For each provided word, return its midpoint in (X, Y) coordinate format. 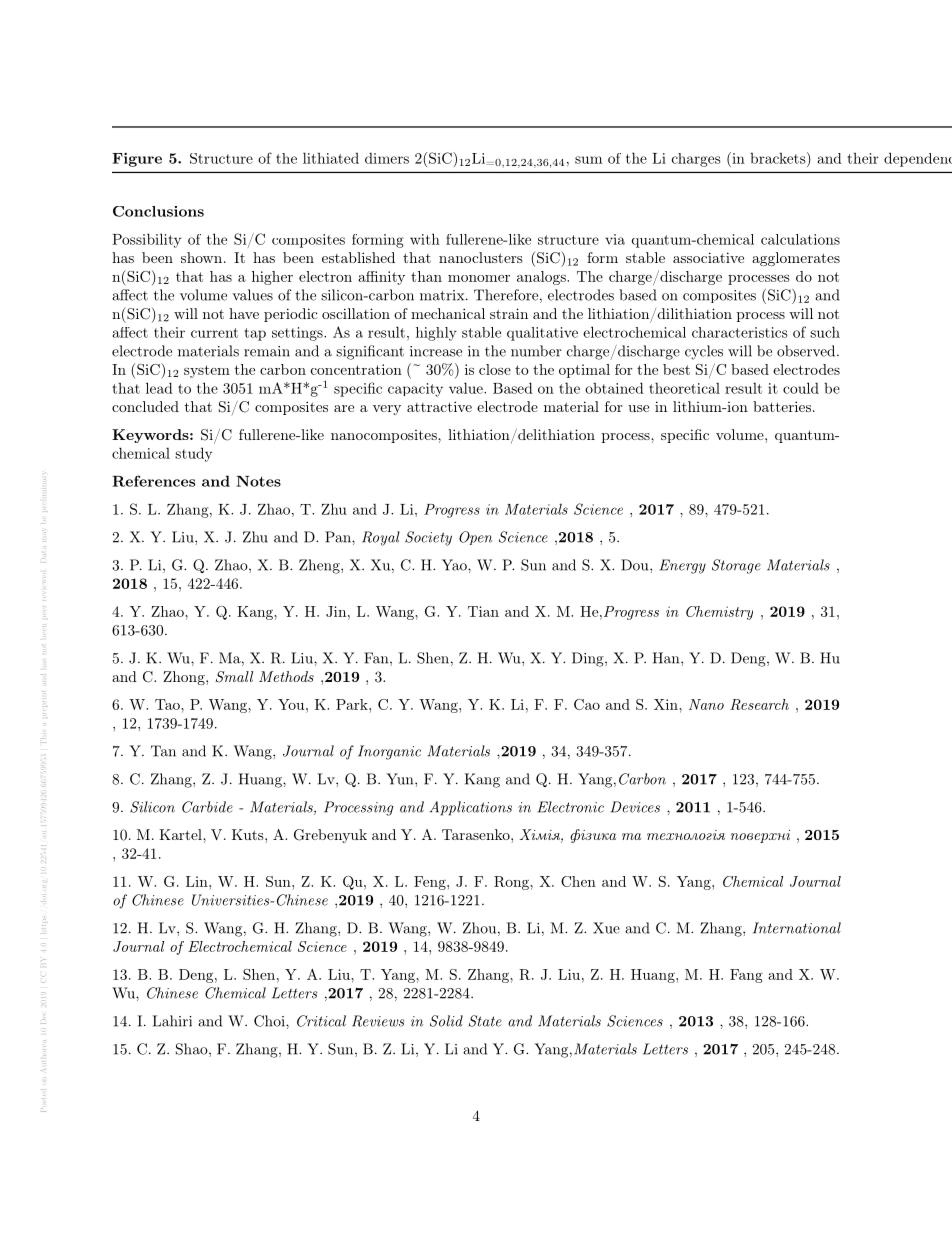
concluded (145, 406)
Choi (270, 1021)
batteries (782, 406)
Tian (483, 611)
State (485, 1021)
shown (201, 257)
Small (234, 677)
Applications (471, 808)
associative (708, 257)
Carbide (207, 807)
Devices (635, 807)
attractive (439, 406)
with (425, 239)
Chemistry (719, 613)
